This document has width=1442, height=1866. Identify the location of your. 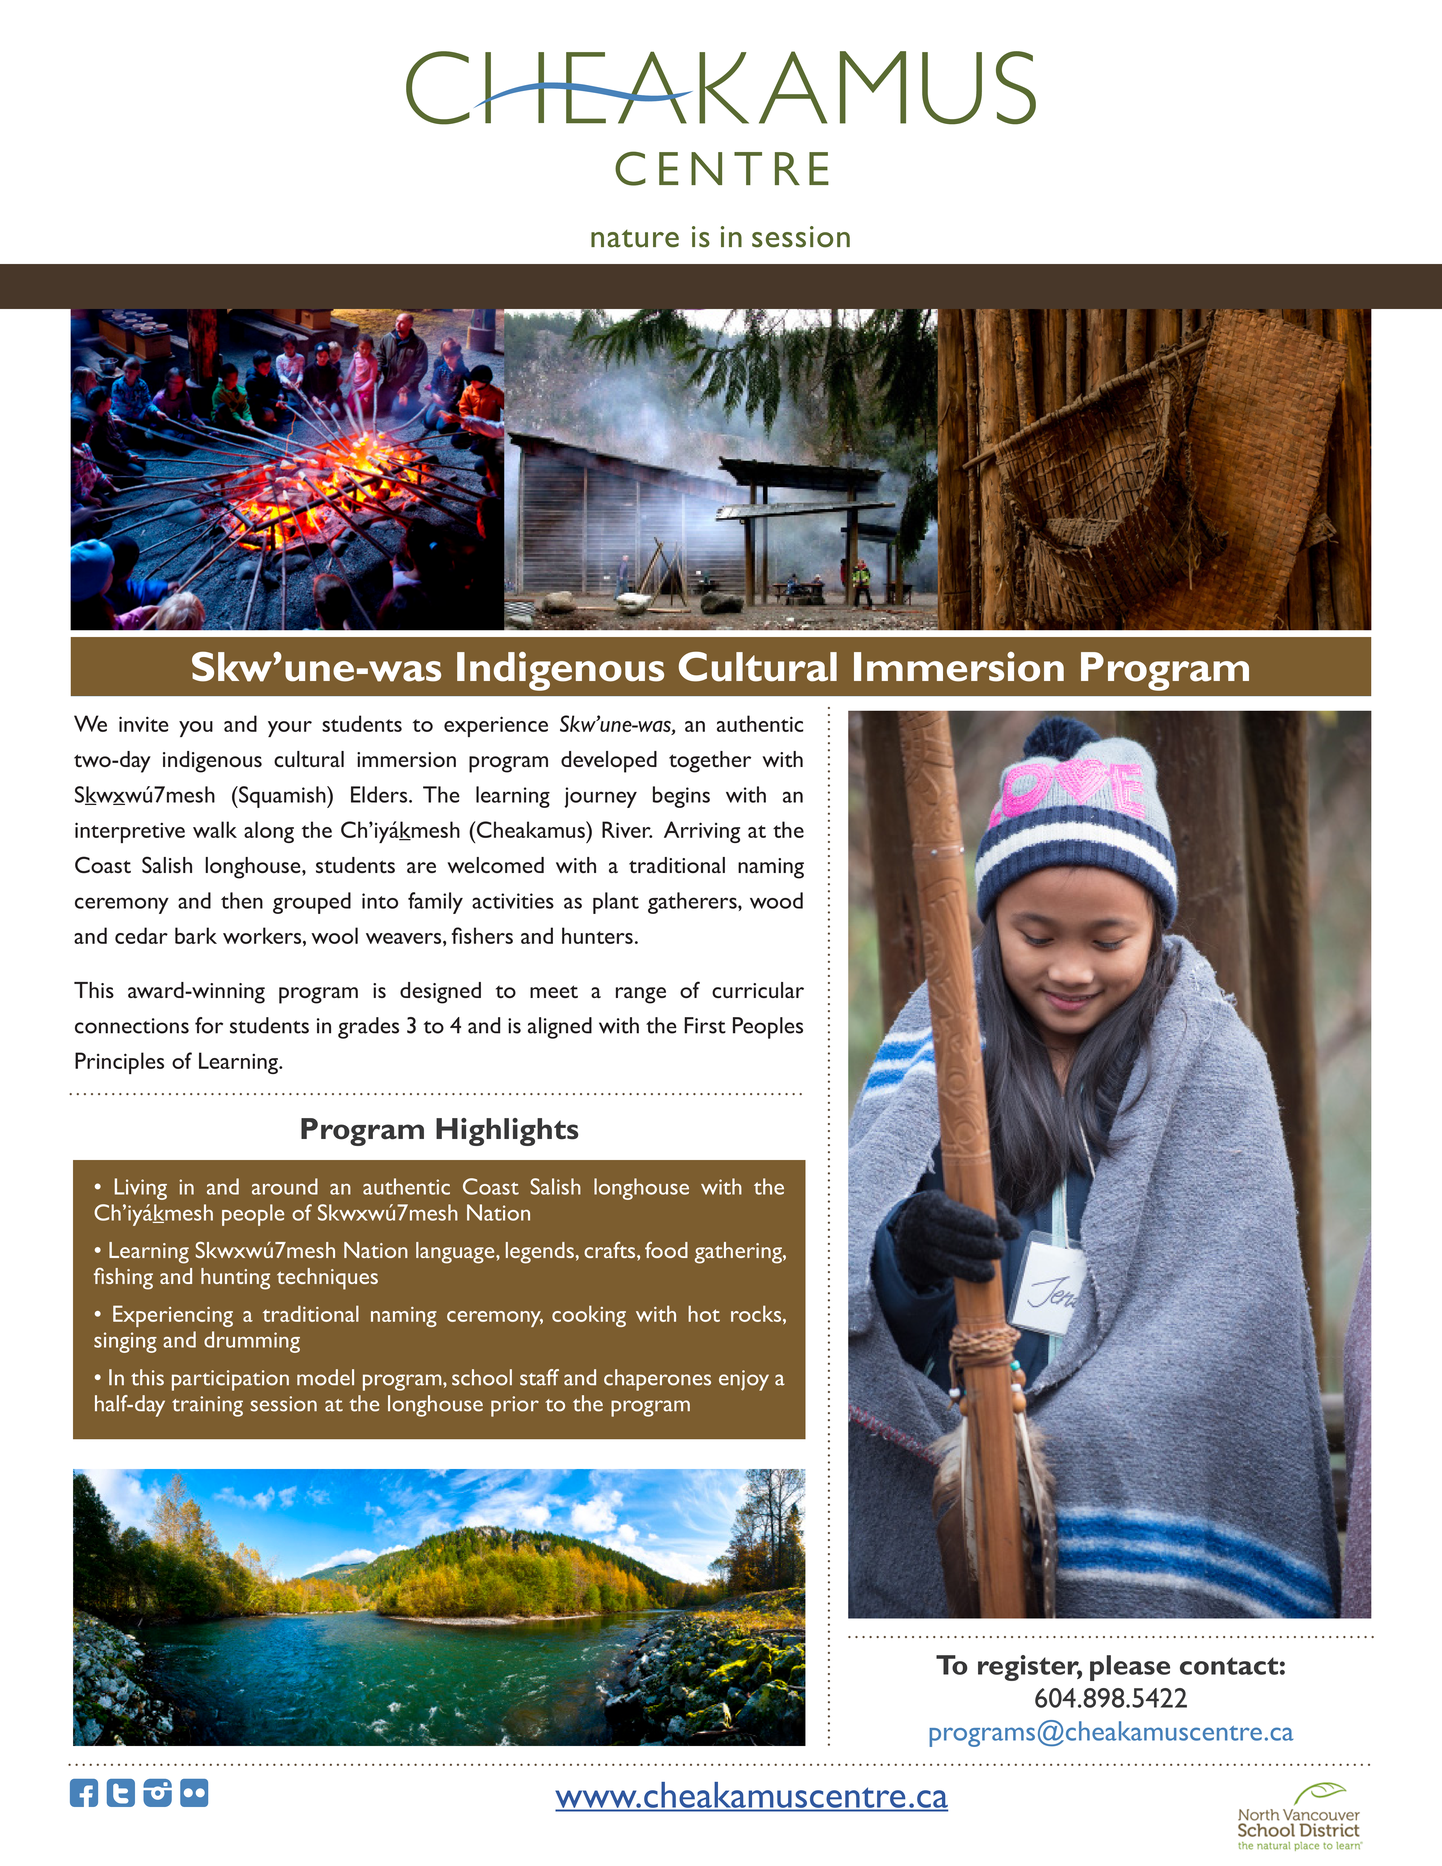
(290, 729).
